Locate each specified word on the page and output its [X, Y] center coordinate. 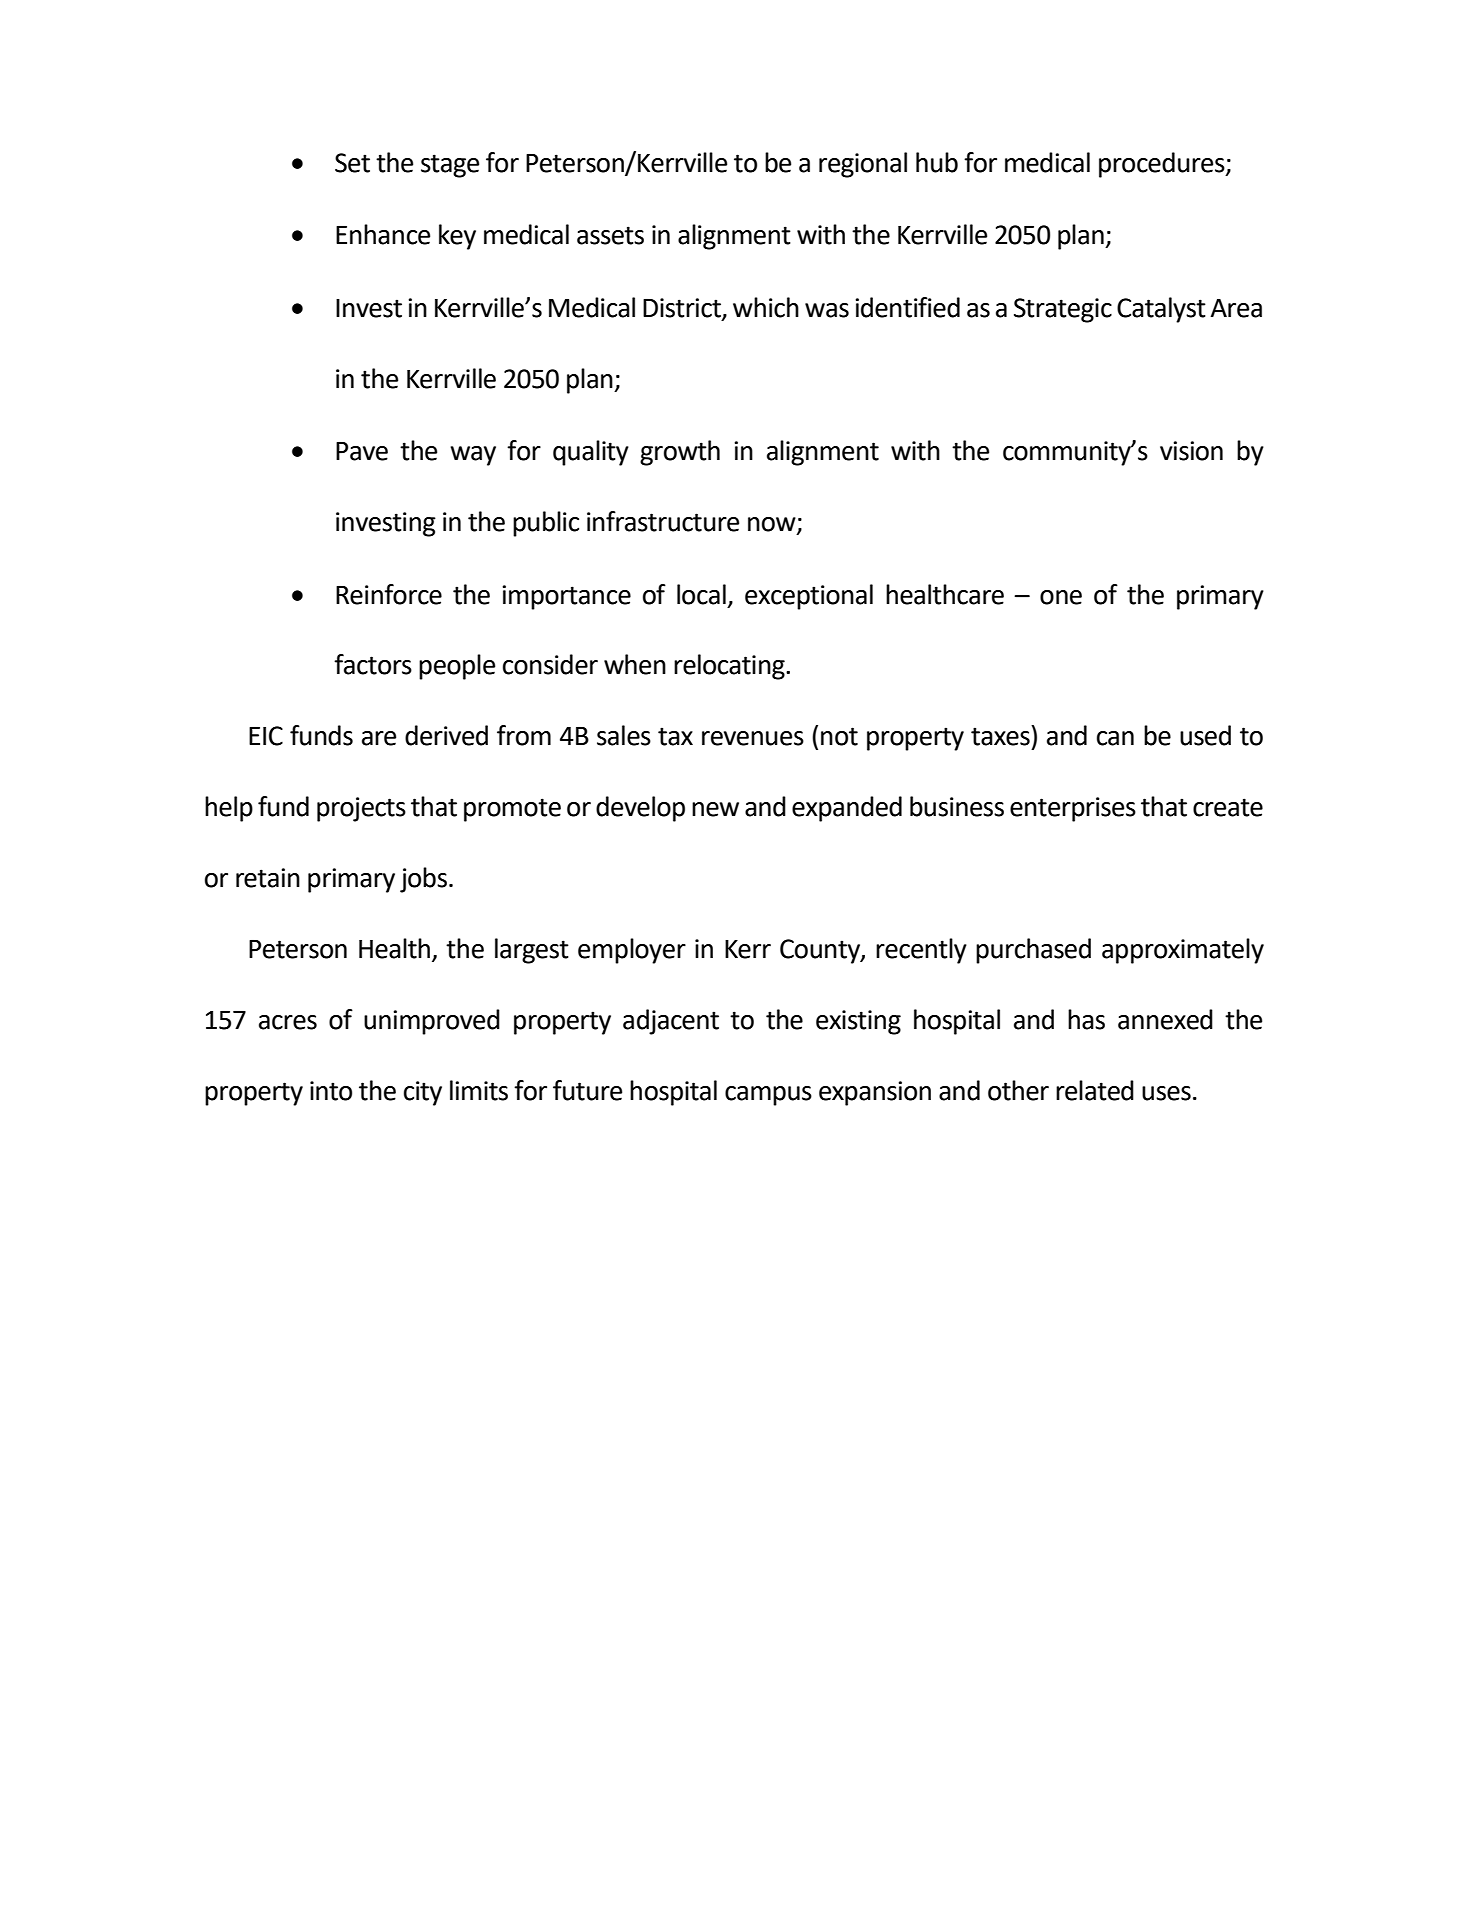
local [701, 594]
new [715, 809]
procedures [1163, 165]
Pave [362, 451]
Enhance [383, 234]
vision [1191, 451]
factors [373, 664]
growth [680, 453]
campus [768, 1096]
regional [863, 165]
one [1061, 597]
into [331, 1091]
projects [361, 809]
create [1228, 807]
